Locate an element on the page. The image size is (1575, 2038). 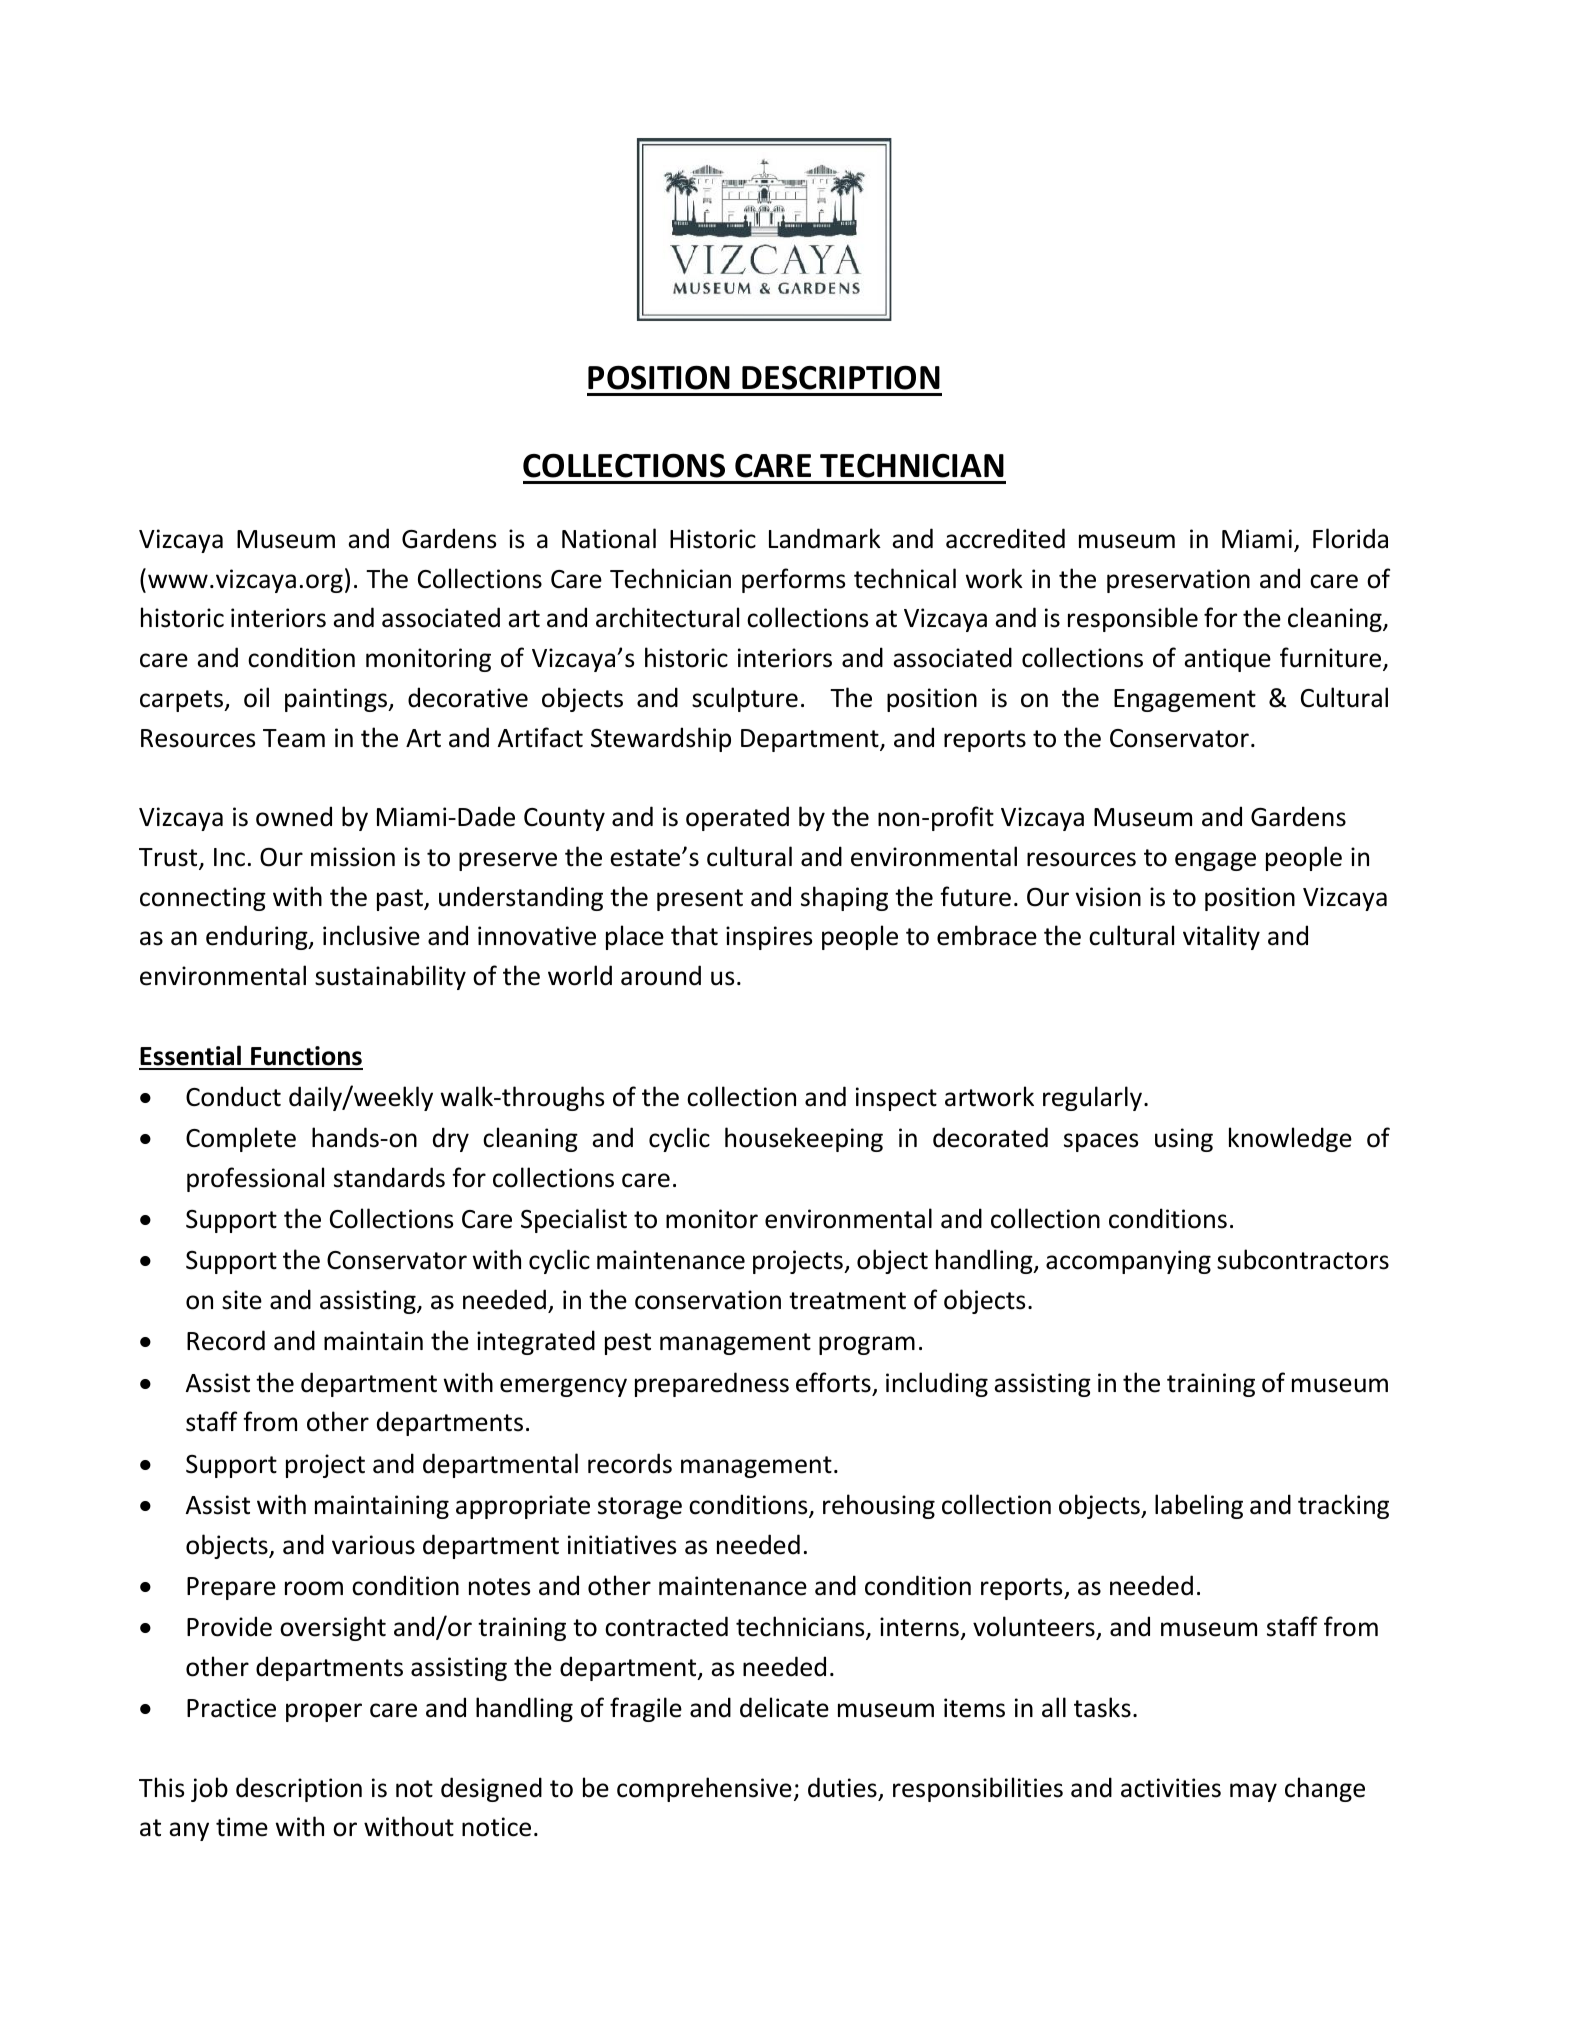
performs is located at coordinates (793, 580).
